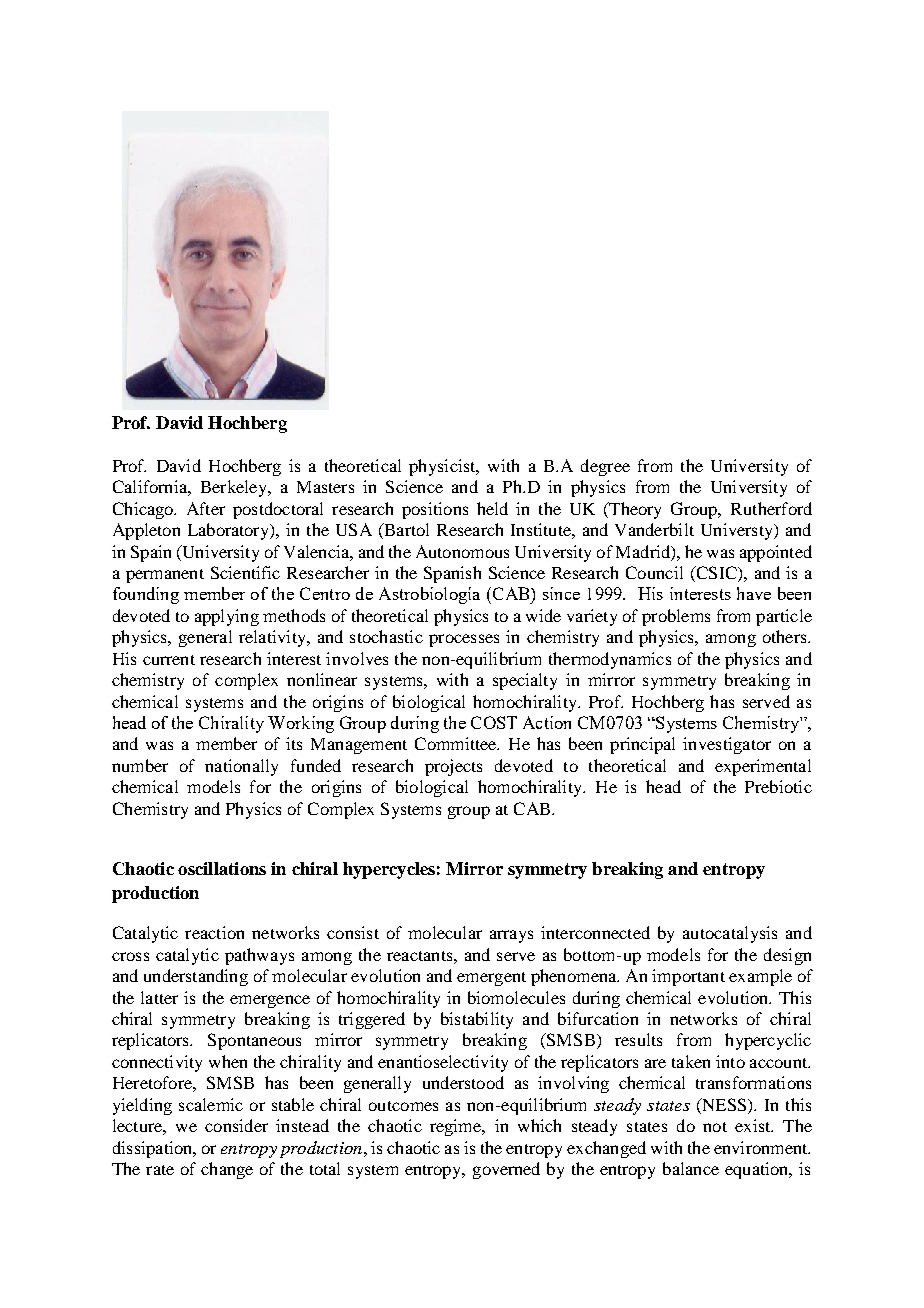 The height and width of the document is (1308, 924). Describe the element at coordinates (778, 786) in the document. I see `Prebiotic` at that location.
